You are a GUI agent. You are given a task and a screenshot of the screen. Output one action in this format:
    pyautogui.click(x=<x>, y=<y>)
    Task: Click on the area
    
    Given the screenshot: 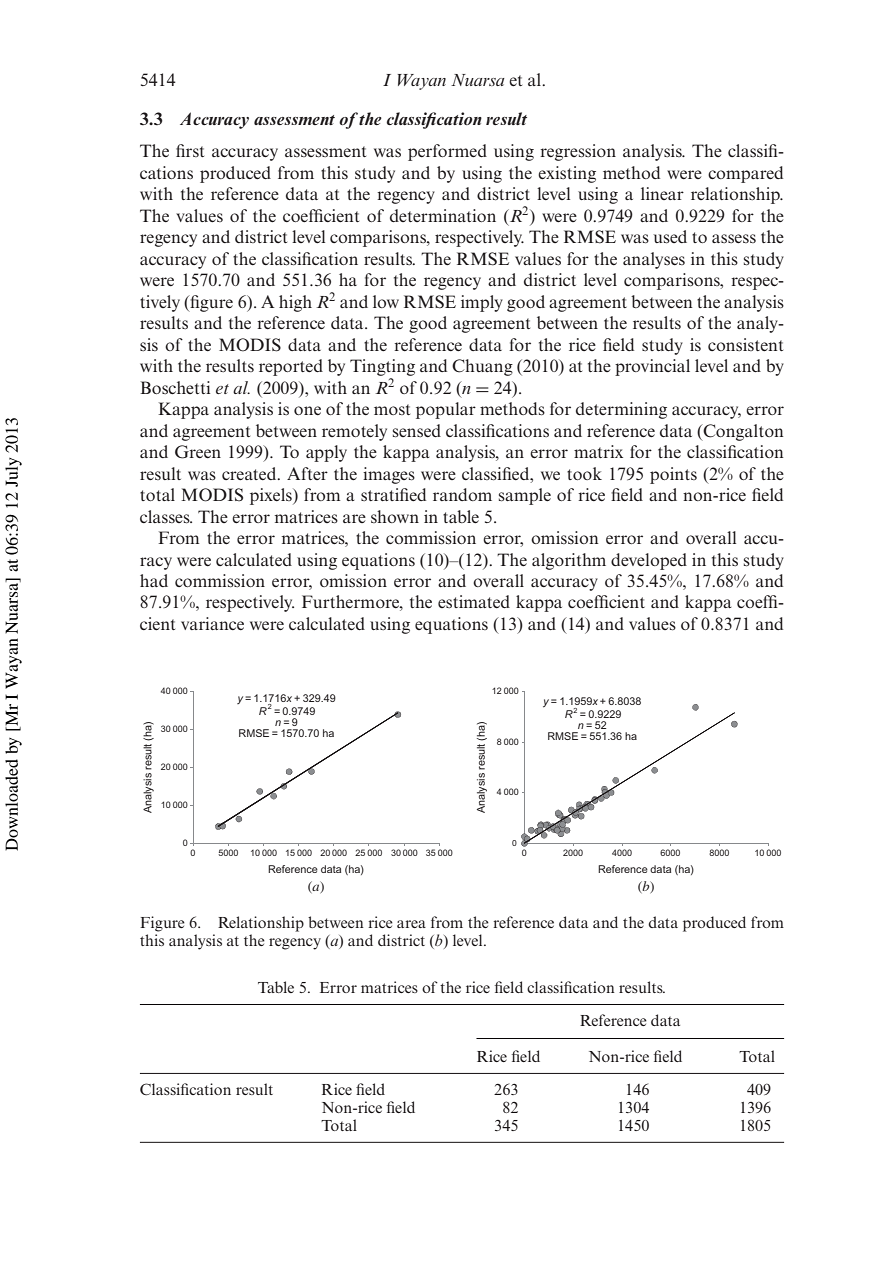 What is the action you would take?
    pyautogui.click(x=411, y=924)
